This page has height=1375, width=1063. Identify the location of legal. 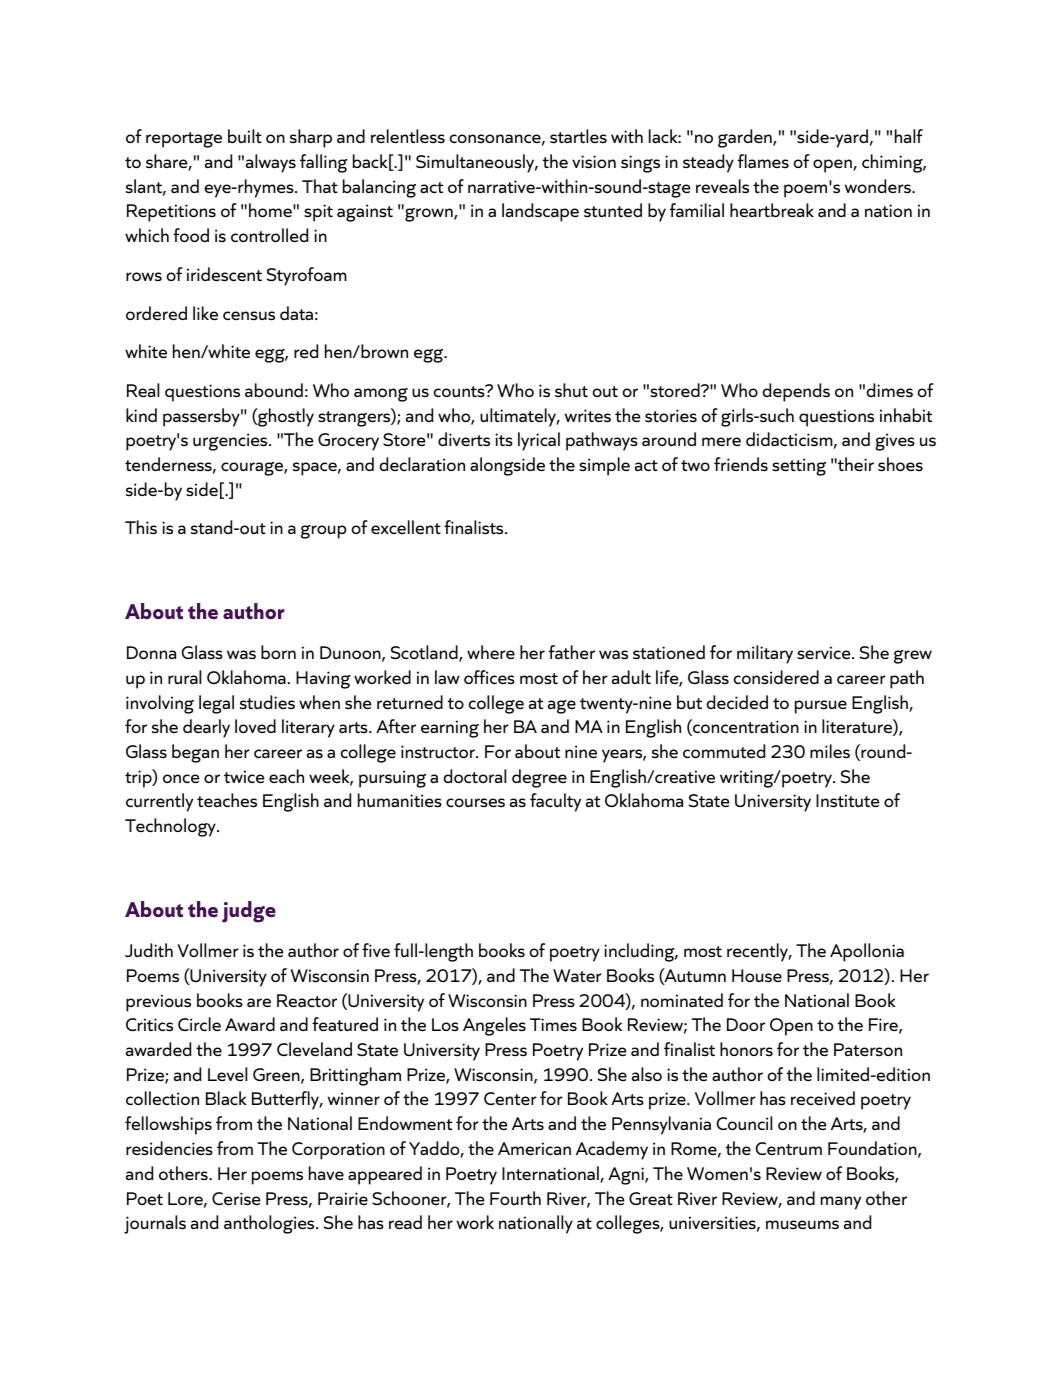
(216, 704).
